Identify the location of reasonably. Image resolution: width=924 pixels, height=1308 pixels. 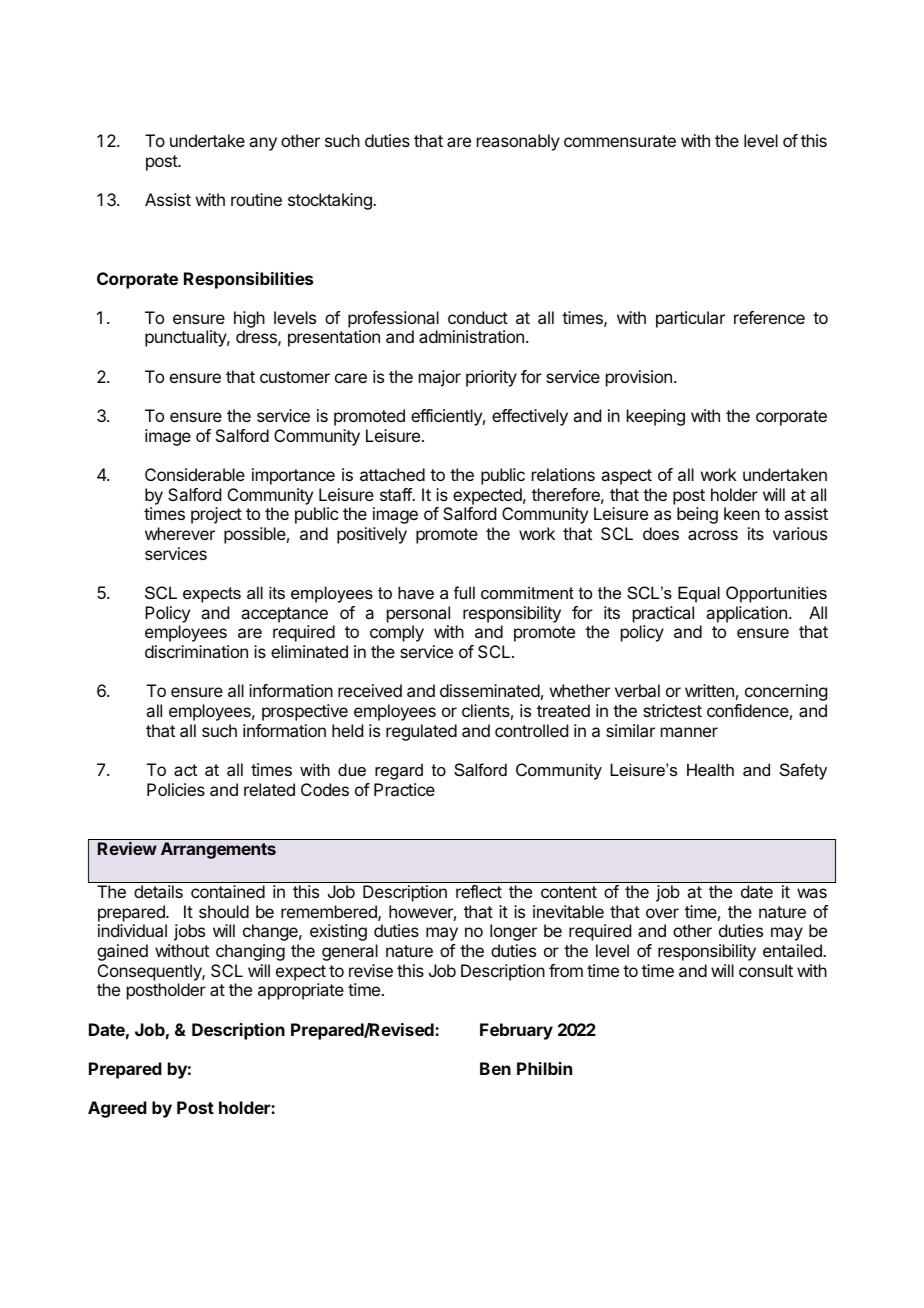
(518, 142).
